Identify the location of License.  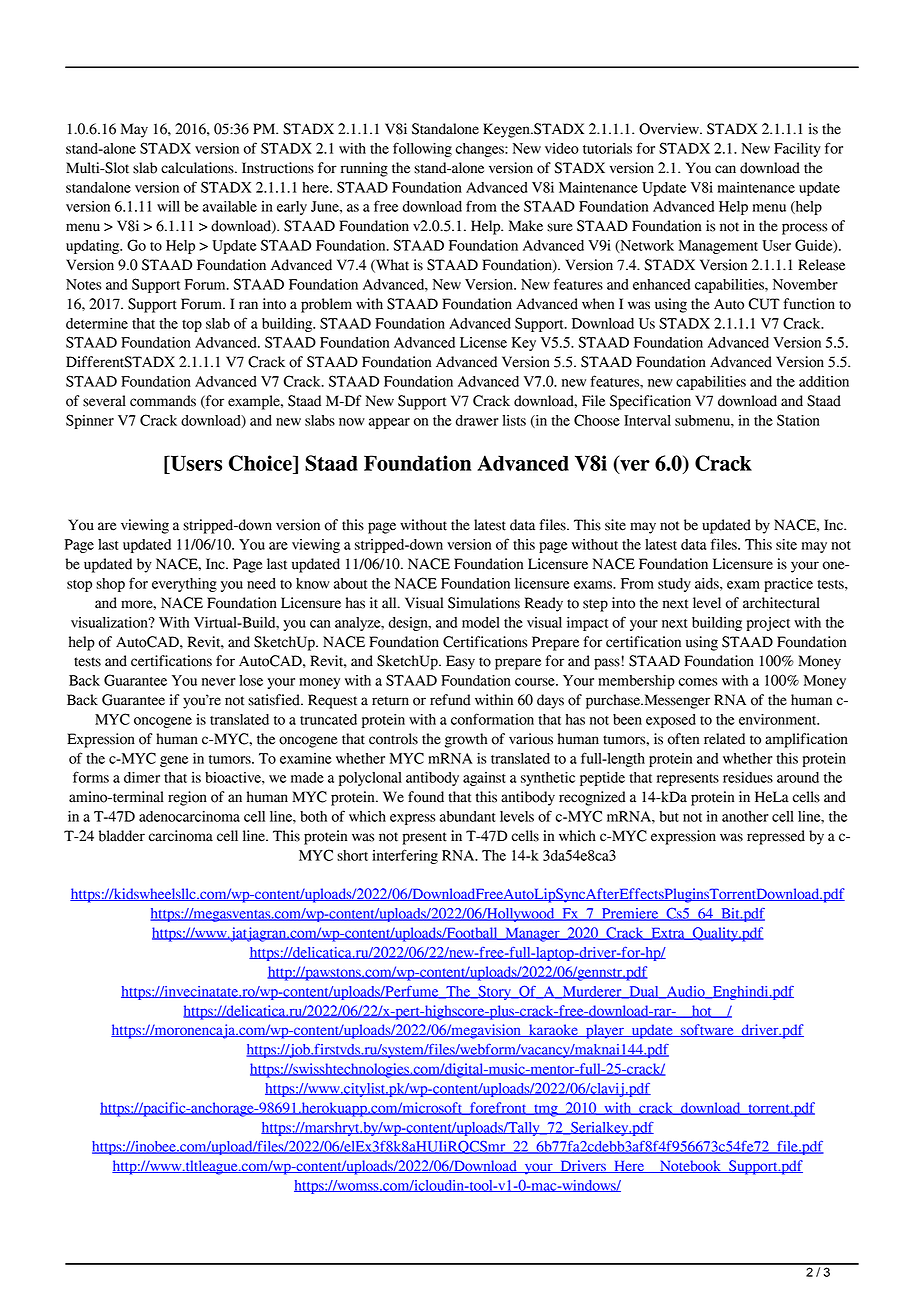
(483, 342).
